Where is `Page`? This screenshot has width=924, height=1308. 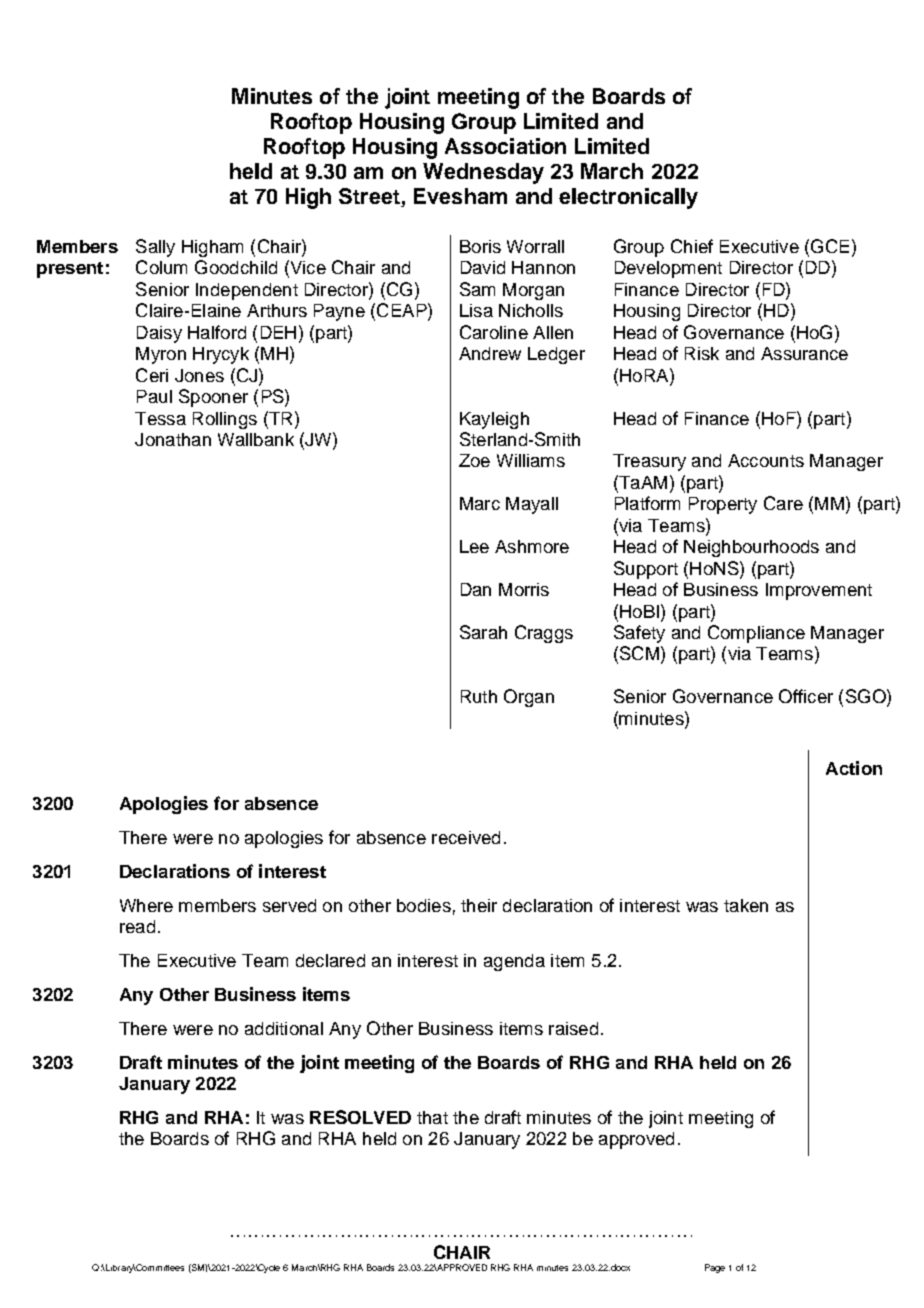
Page is located at coordinates (715, 1268).
